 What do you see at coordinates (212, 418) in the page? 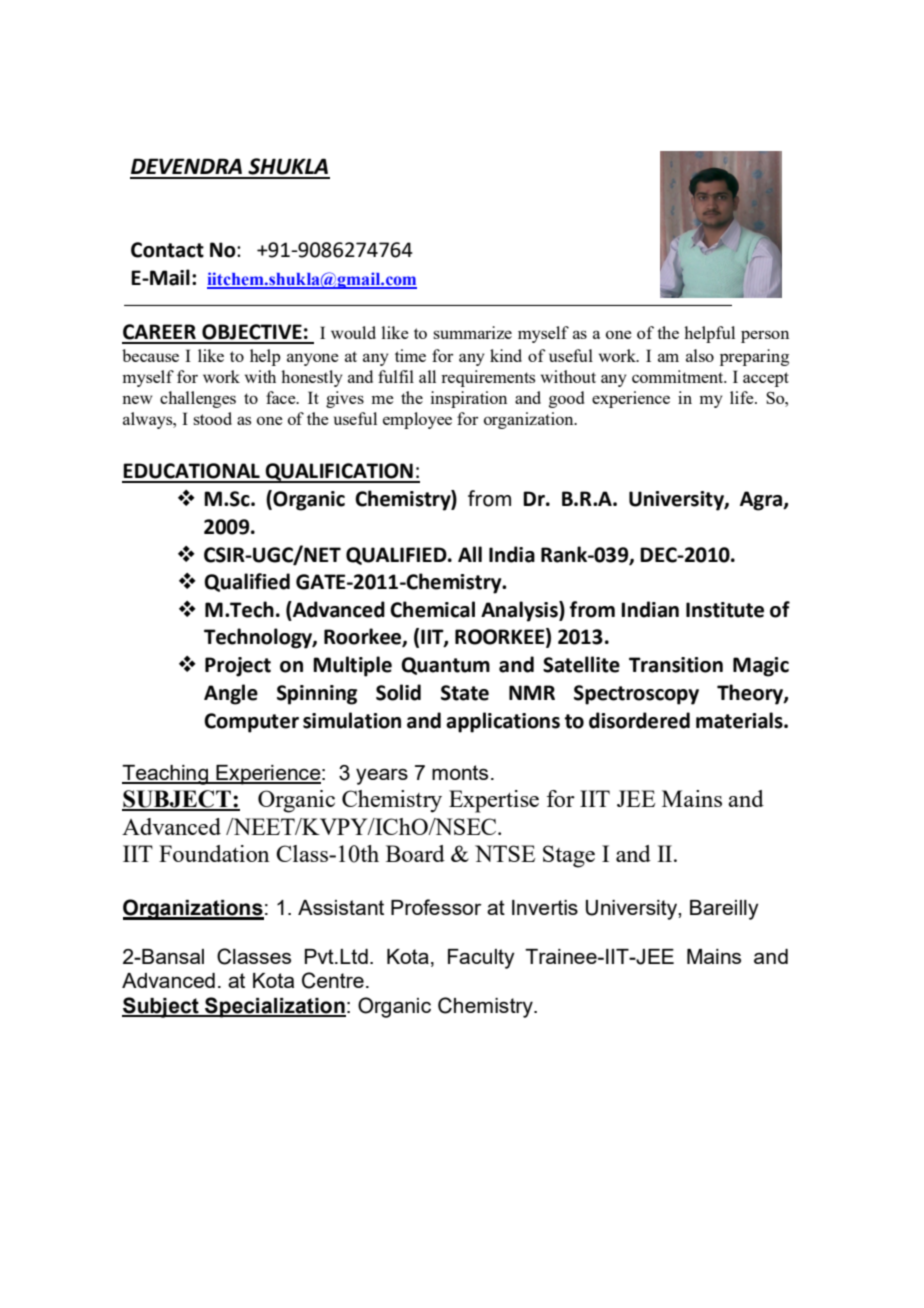
I see `stood` at bounding box center [212, 418].
